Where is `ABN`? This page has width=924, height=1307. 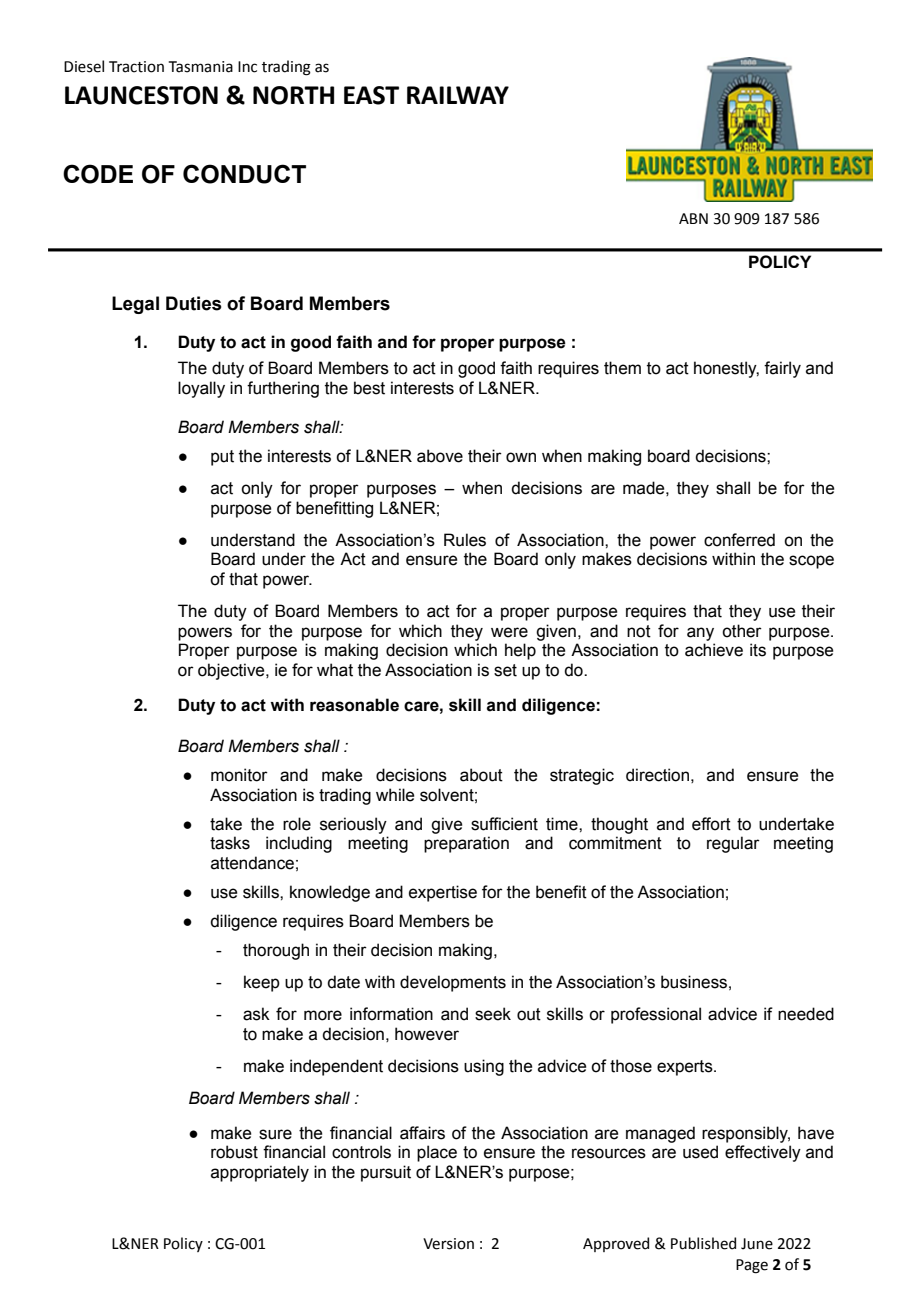 ABN is located at coordinates (693, 218).
